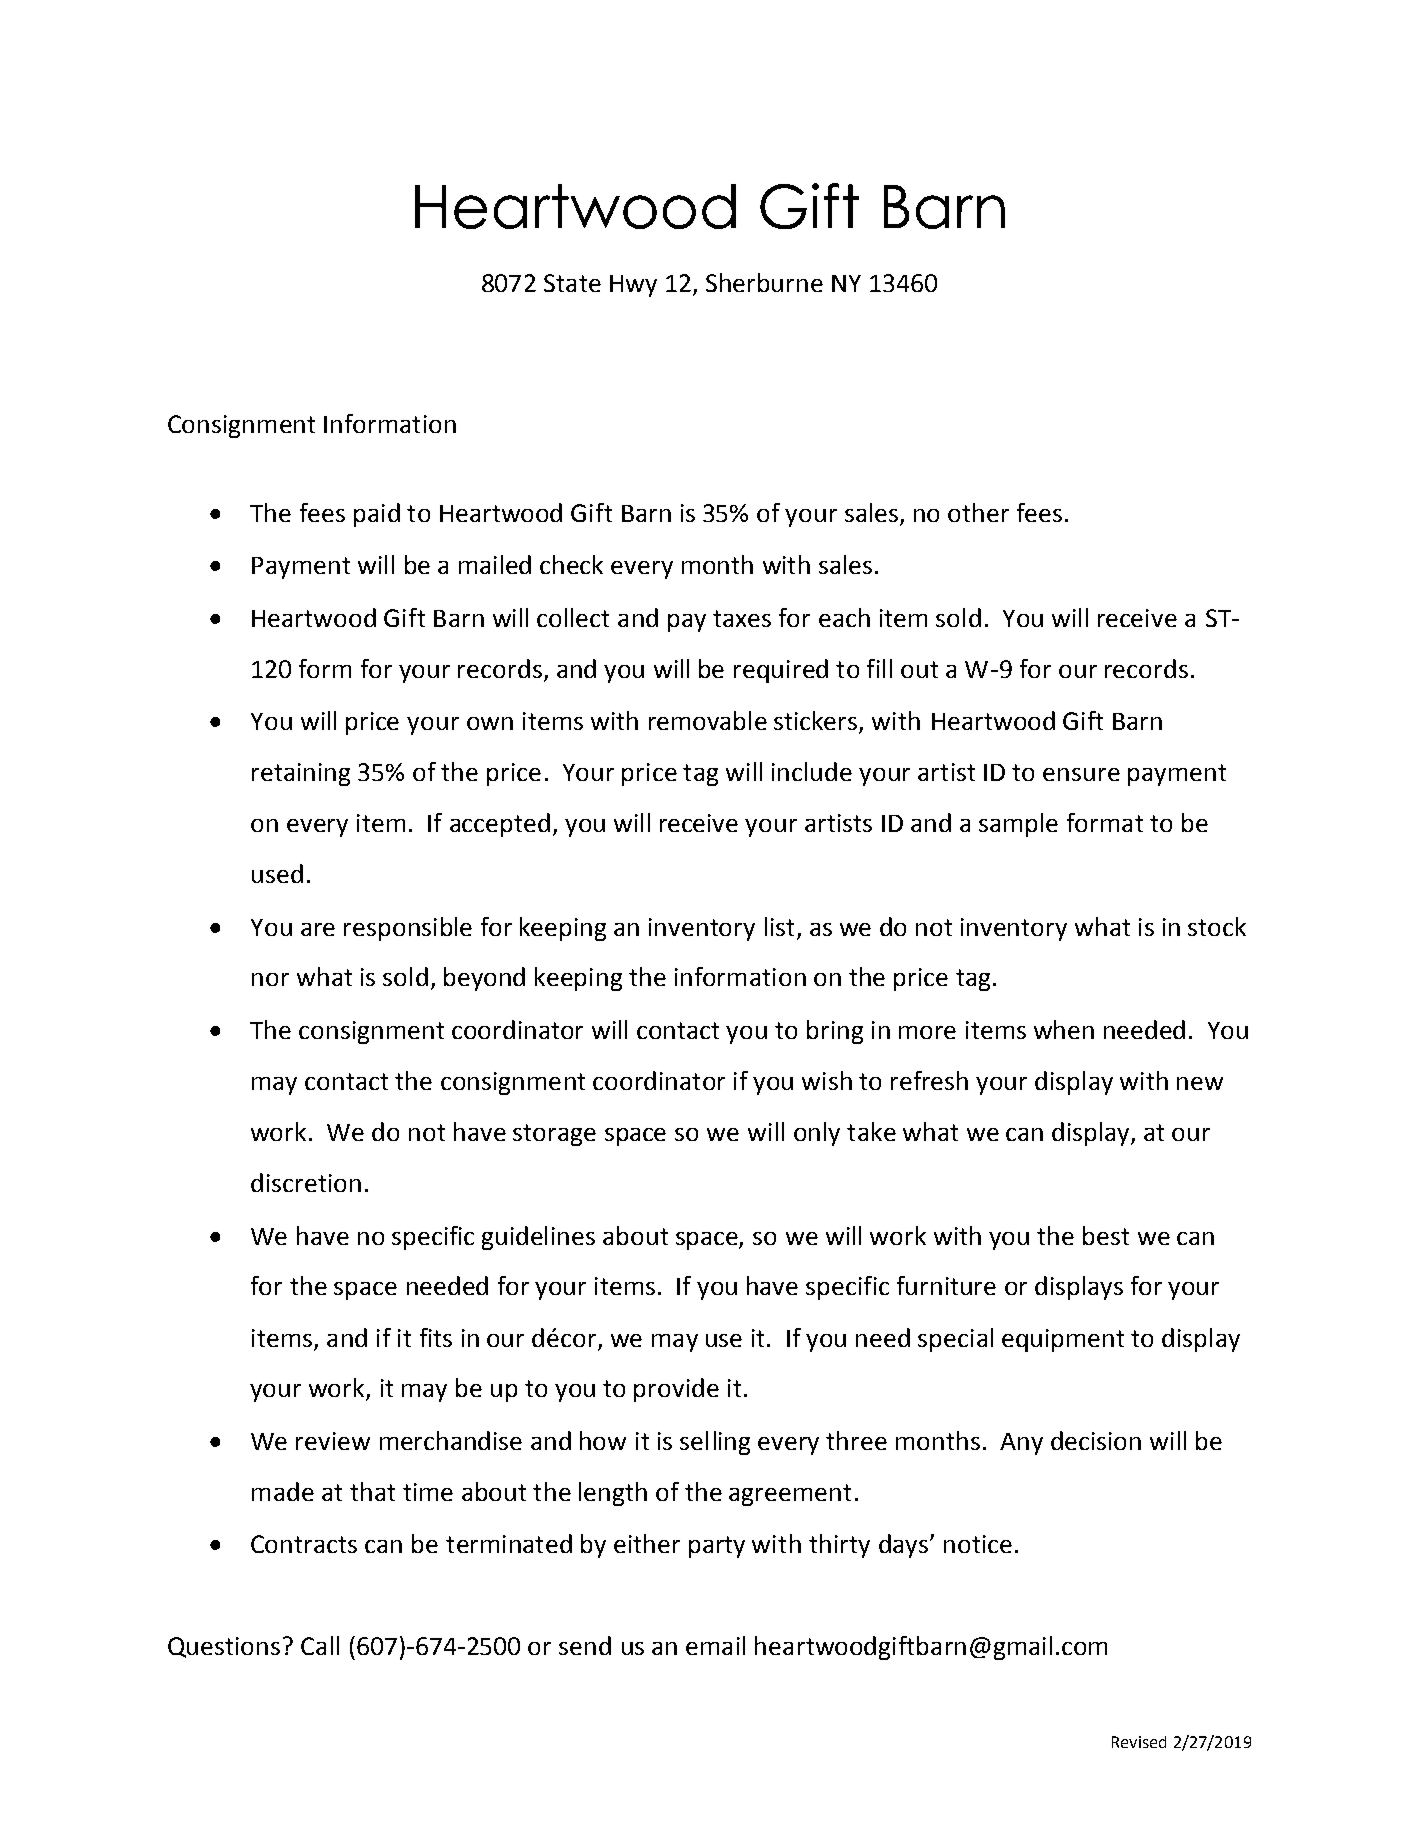 The width and height of the screenshot is (1419, 1837). I want to click on Hwy, so click(633, 286).
